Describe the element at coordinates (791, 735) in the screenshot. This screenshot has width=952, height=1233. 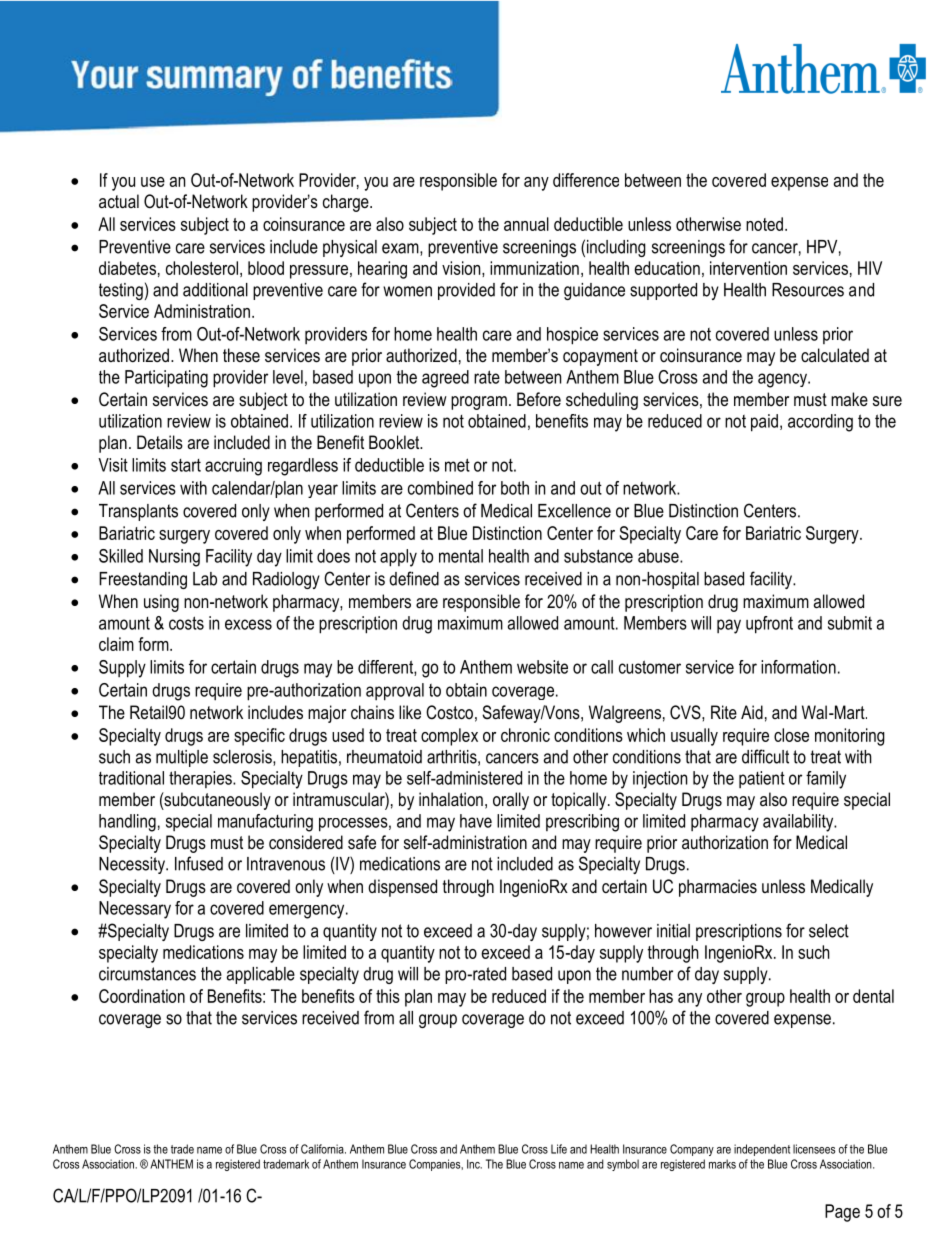
I see `close` at that location.
